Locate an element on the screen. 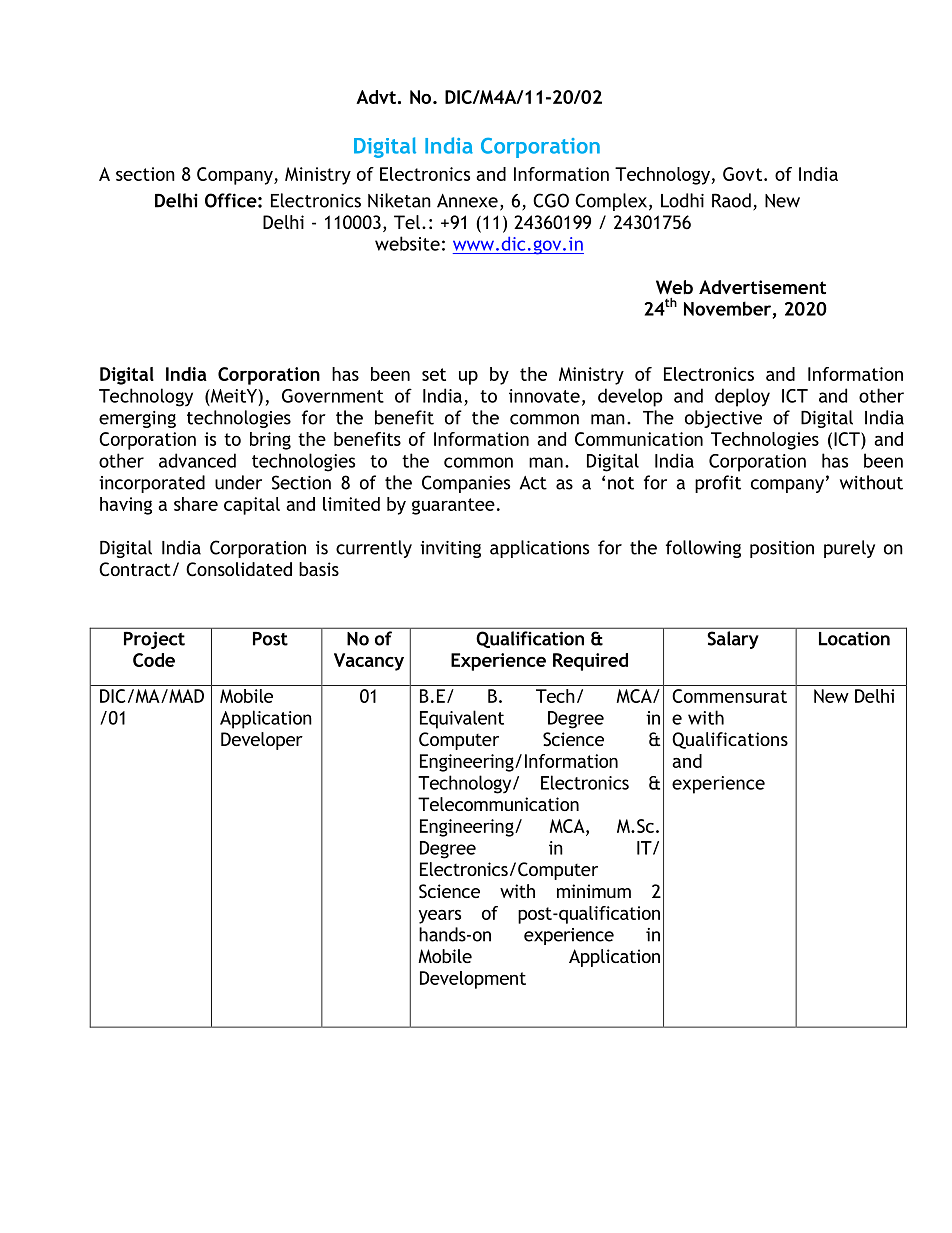 The width and height of the screenshot is (952, 1233). website is located at coordinates (407, 243).
